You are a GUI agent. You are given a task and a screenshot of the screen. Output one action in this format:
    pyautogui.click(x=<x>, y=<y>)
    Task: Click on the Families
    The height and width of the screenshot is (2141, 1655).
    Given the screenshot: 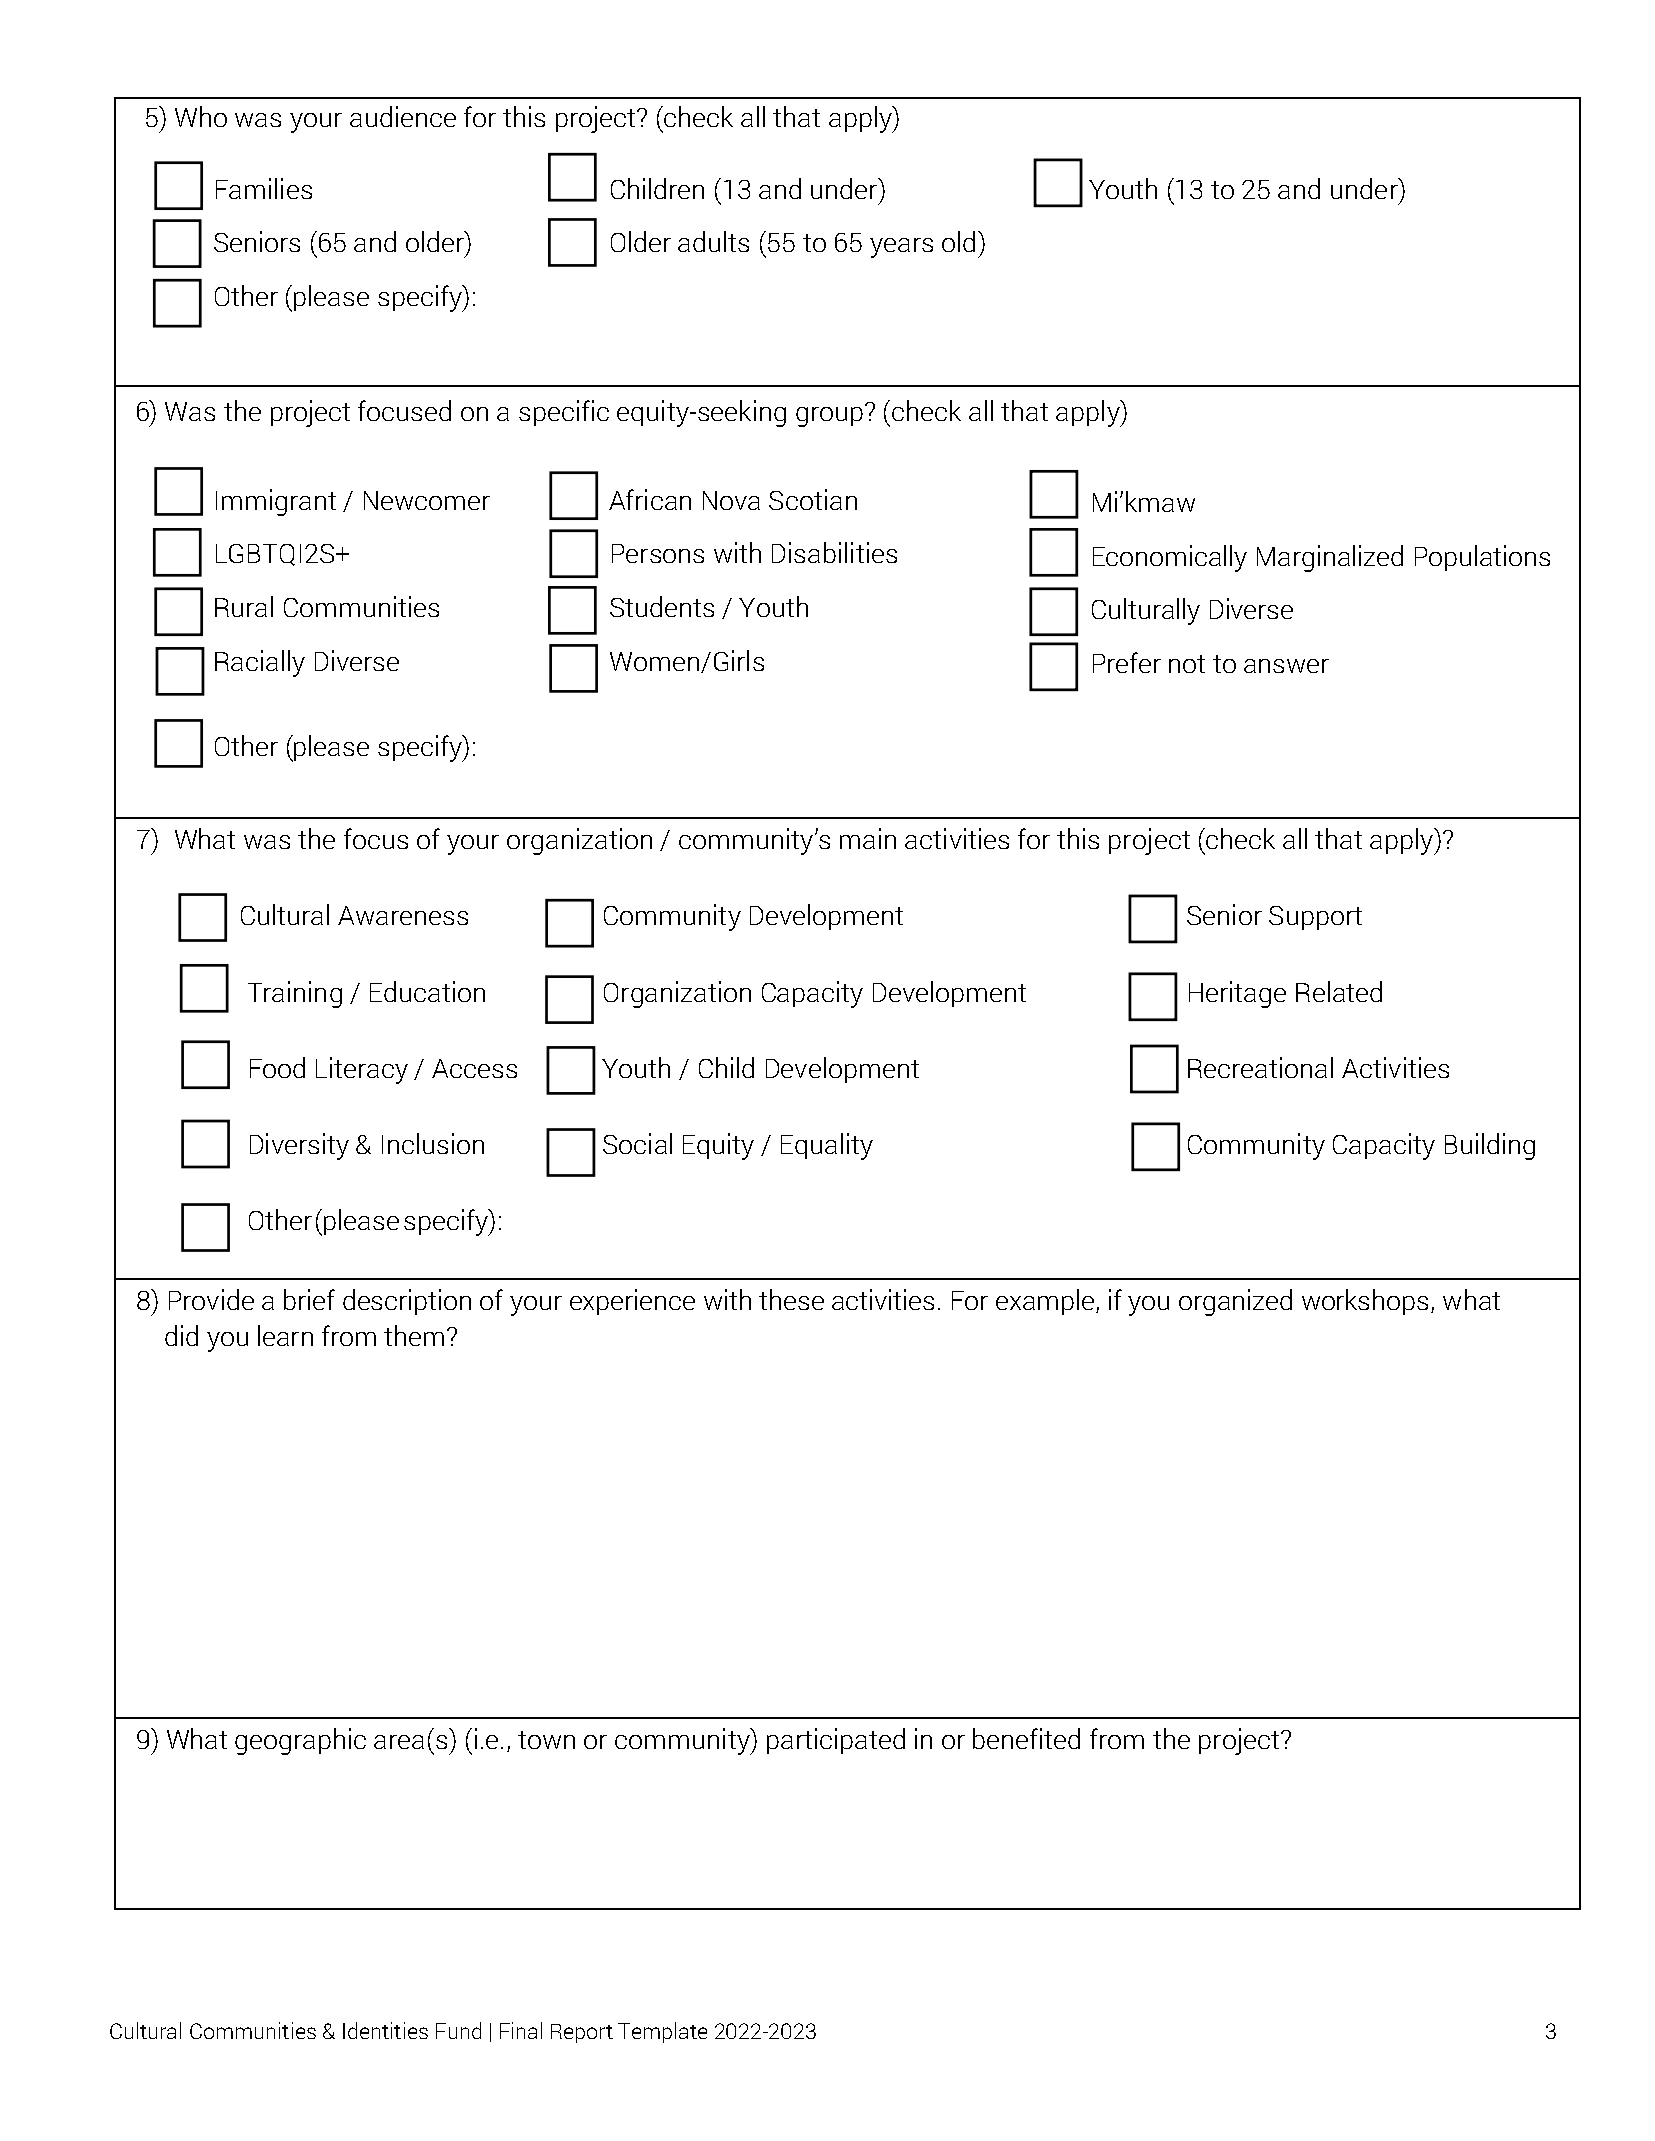 What is the action you would take?
    pyautogui.click(x=264, y=188)
